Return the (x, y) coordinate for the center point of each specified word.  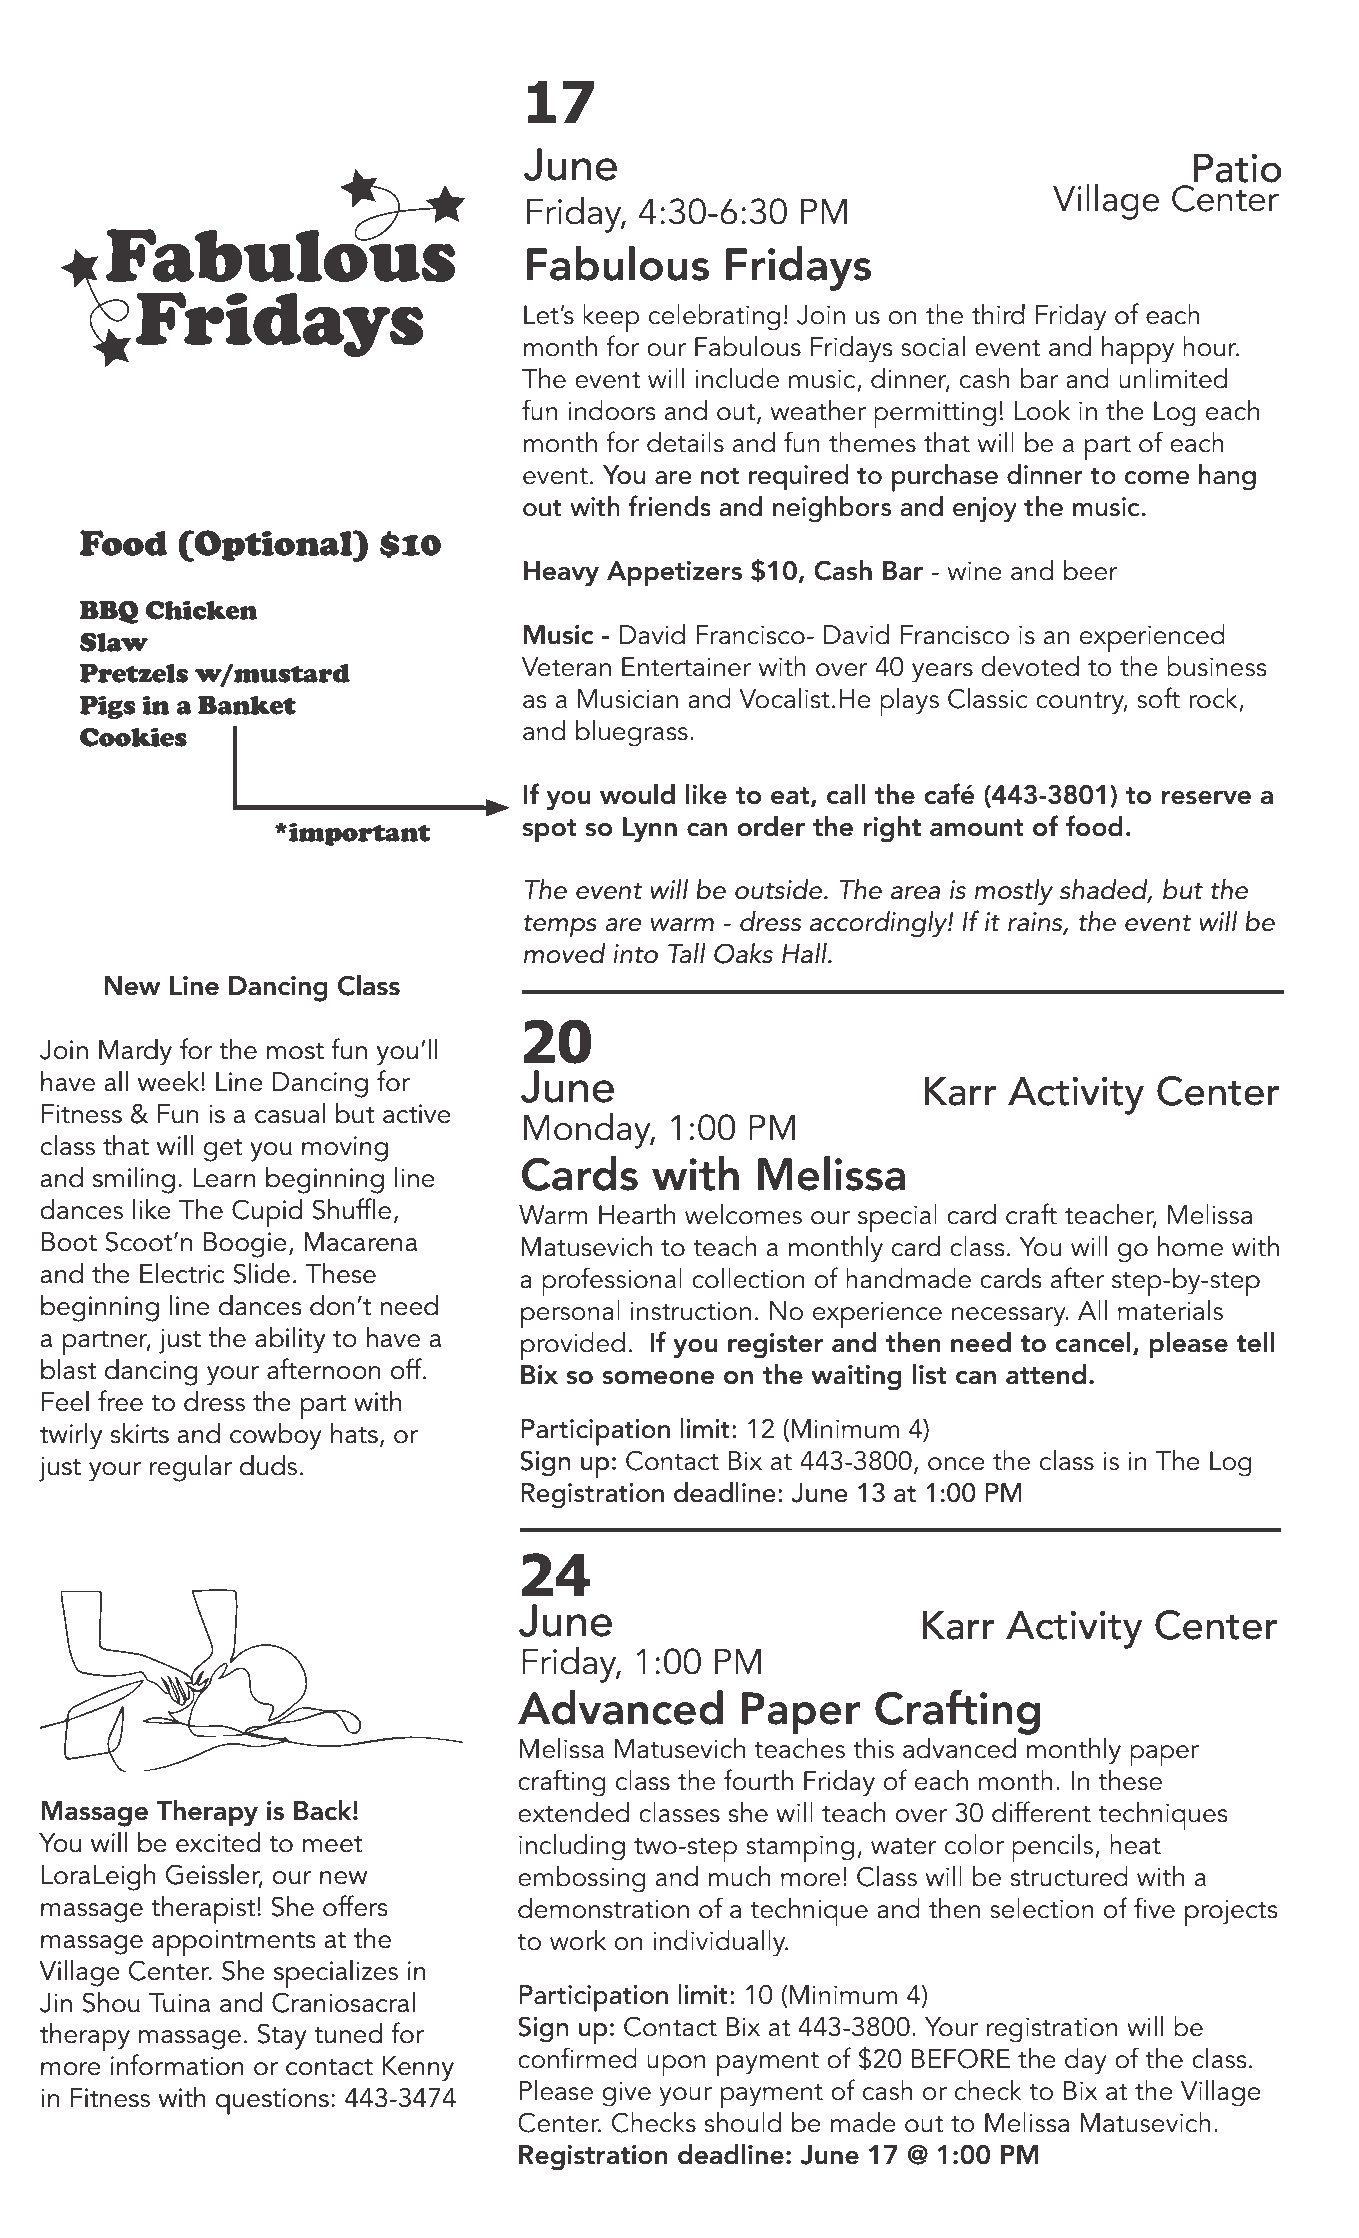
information (177, 2065)
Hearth (637, 1214)
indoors (612, 410)
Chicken (201, 610)
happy (1138, 350)
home (1190, 1246)
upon (676, 2065)
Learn (225, 1178)
